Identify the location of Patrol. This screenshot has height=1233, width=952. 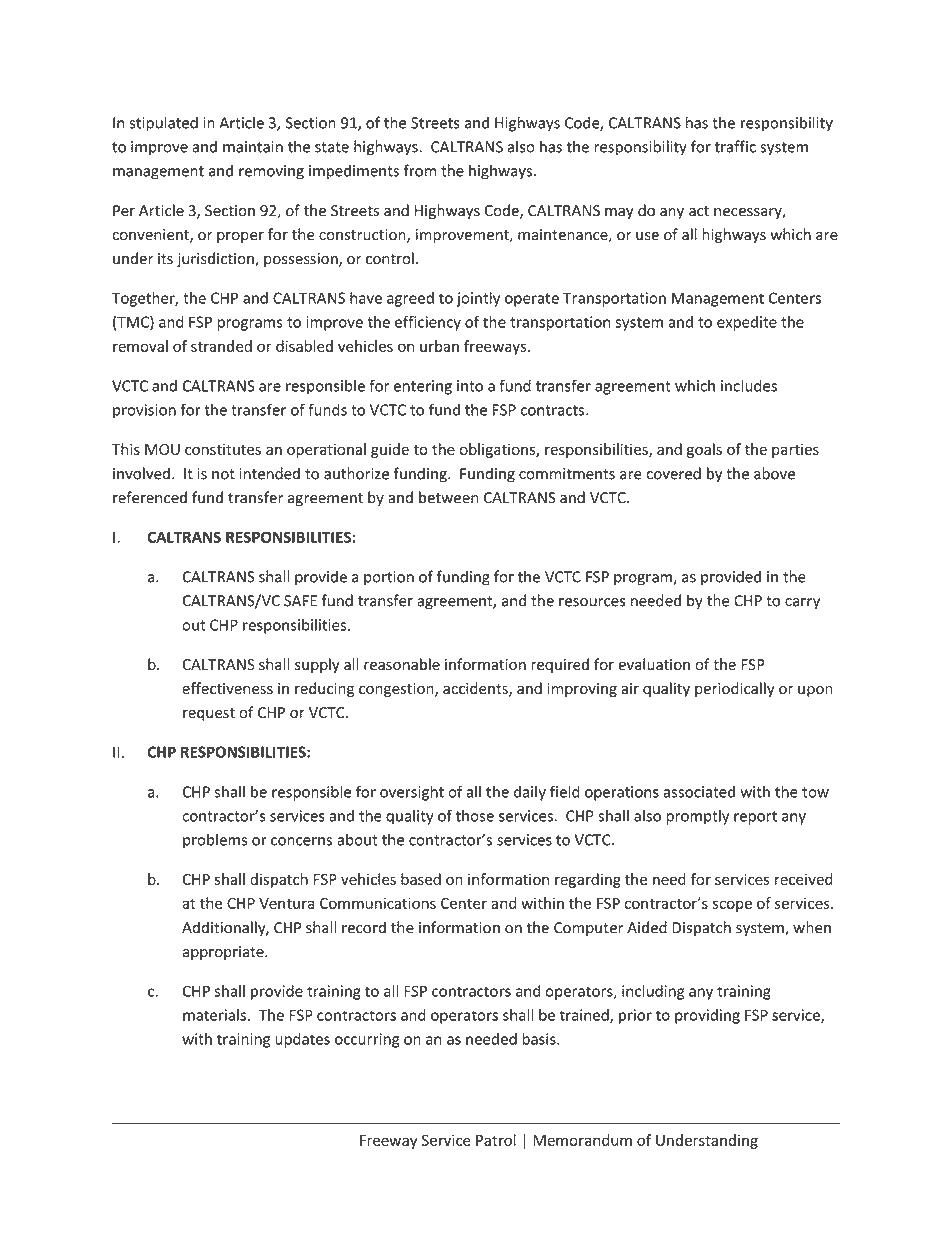
(496, 1140).
